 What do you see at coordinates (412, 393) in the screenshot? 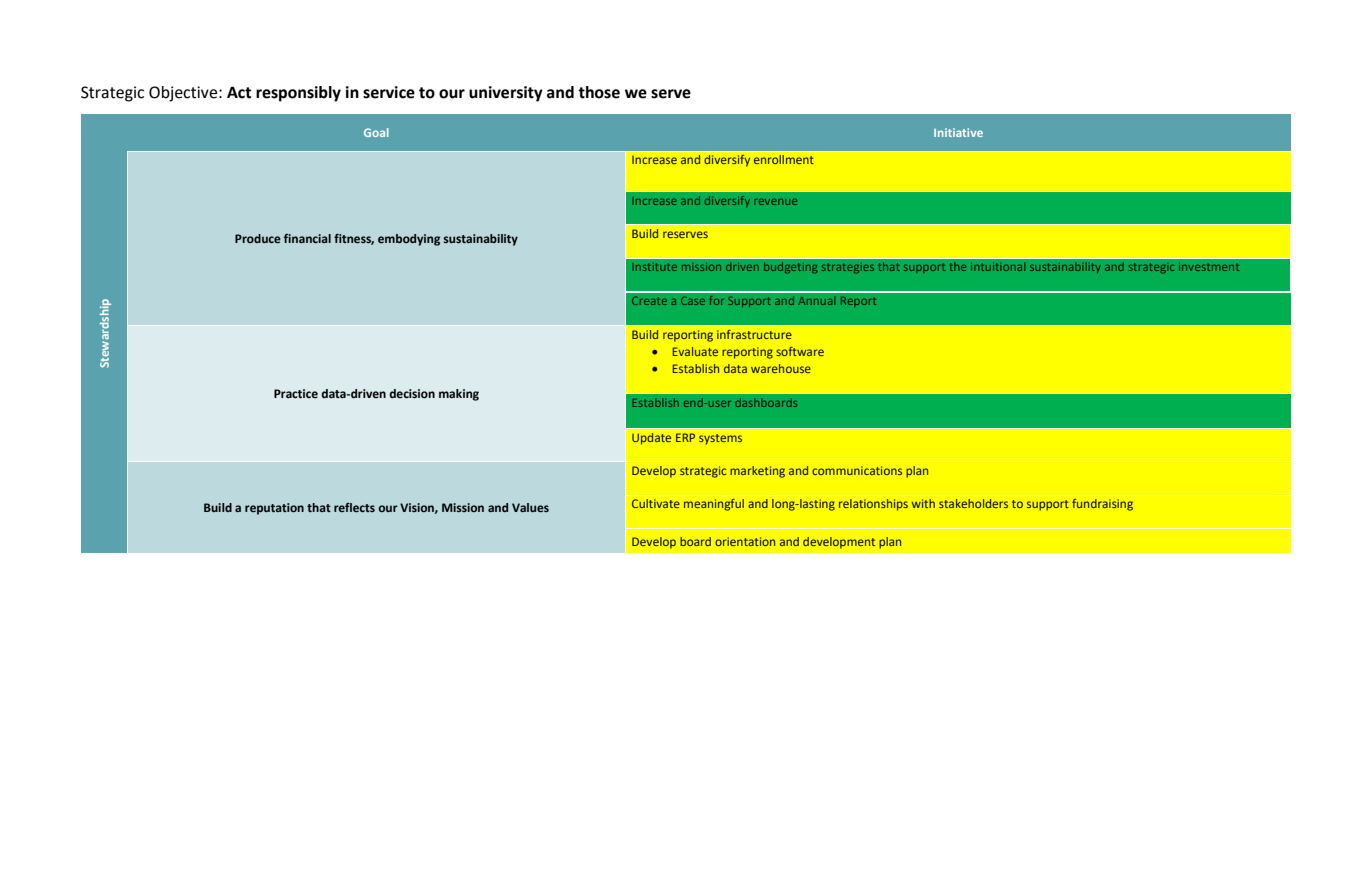
I see `decision` at bounding box center [412, 393].
